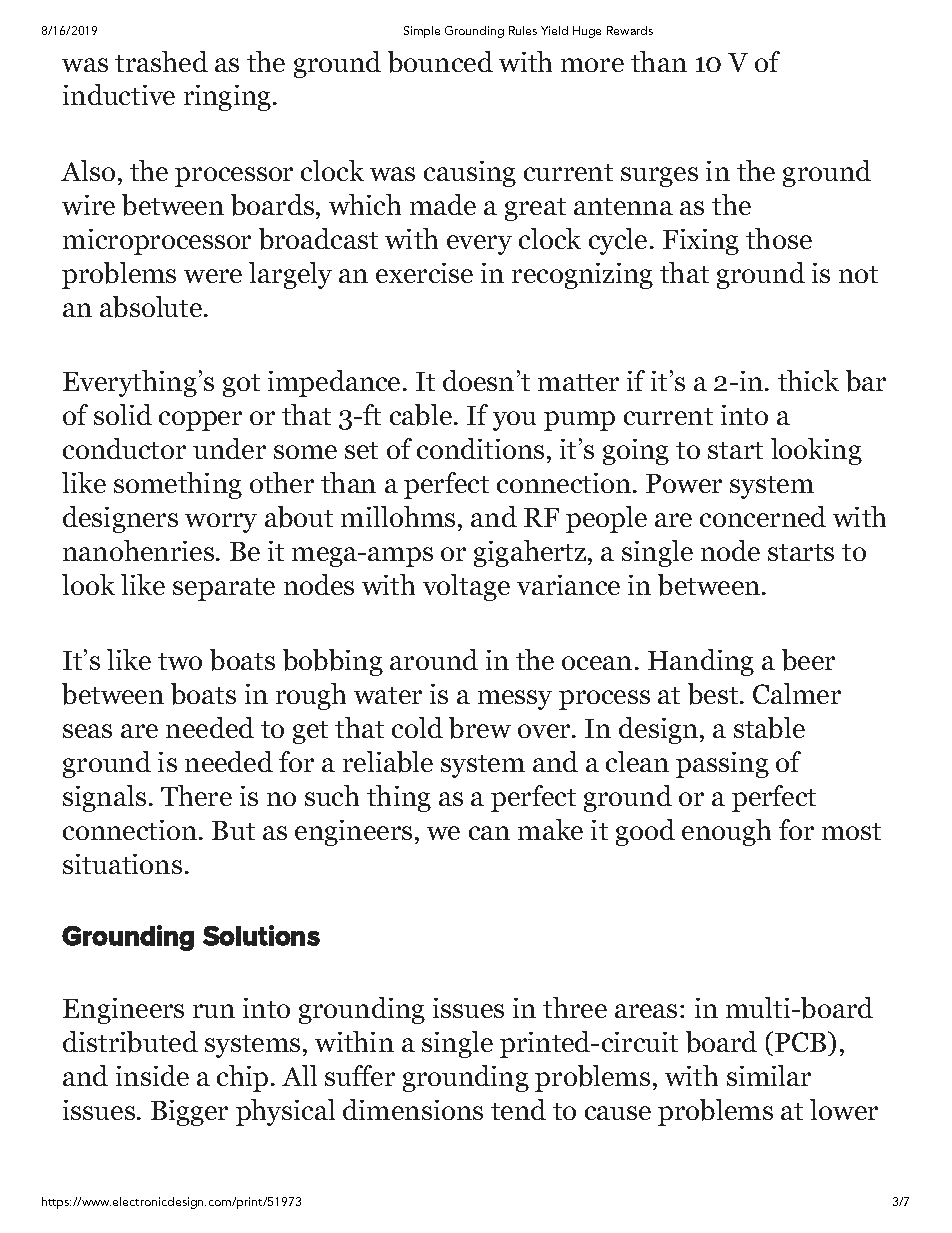 This screenshot has width=952, height=1233. Describe the element at coordinates (224, 589) in the screenshot. I see `separate` at that location.
